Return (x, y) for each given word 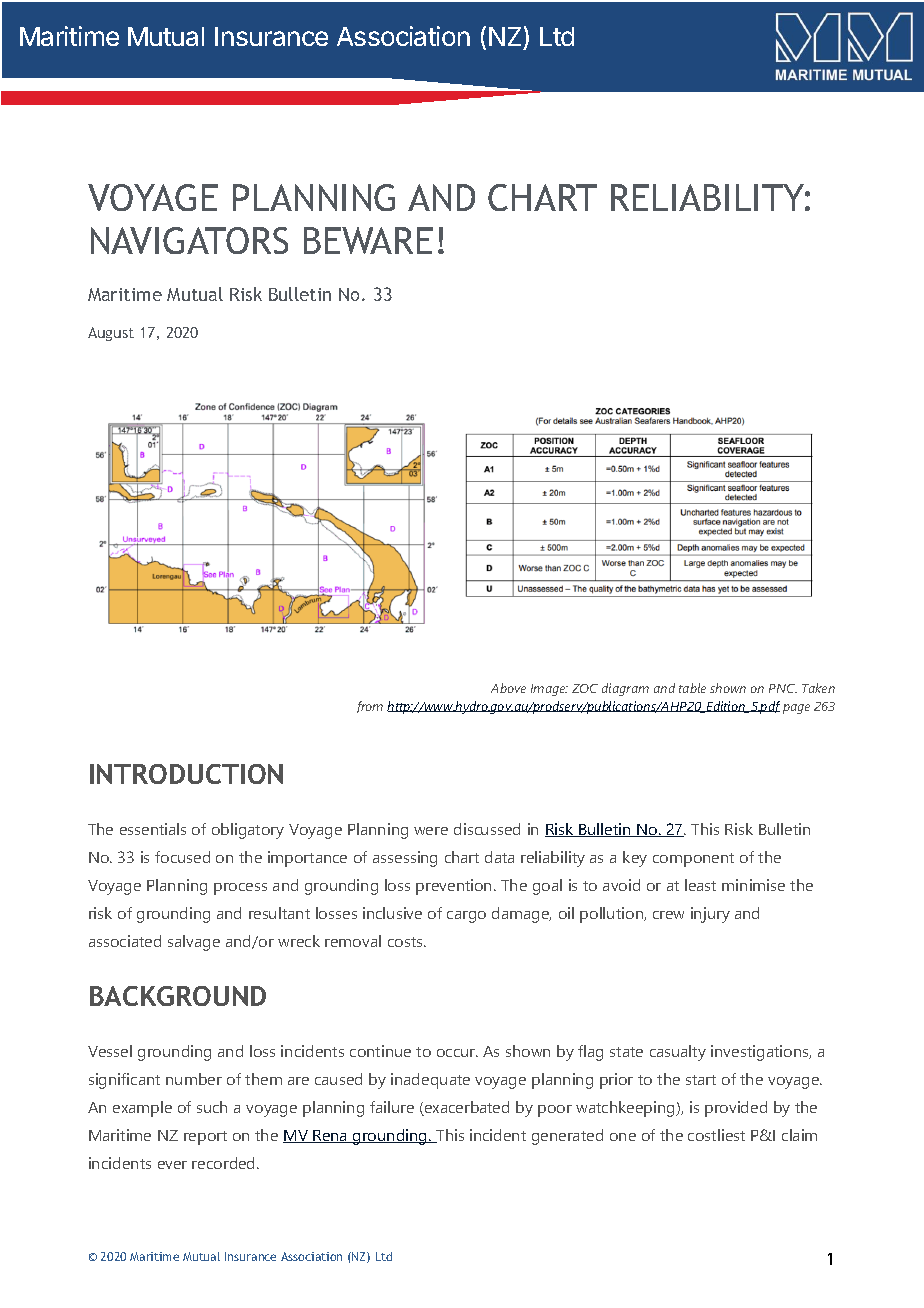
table (692, 688)
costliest (716, 1135)
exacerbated (466, 1108)
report (205, 1138)
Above (508, 688)
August (111, 334)
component (693, 860)
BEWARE (368, 240)
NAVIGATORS (189, 240)
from (370, 707)
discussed (487, 829)
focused (182, 857)
